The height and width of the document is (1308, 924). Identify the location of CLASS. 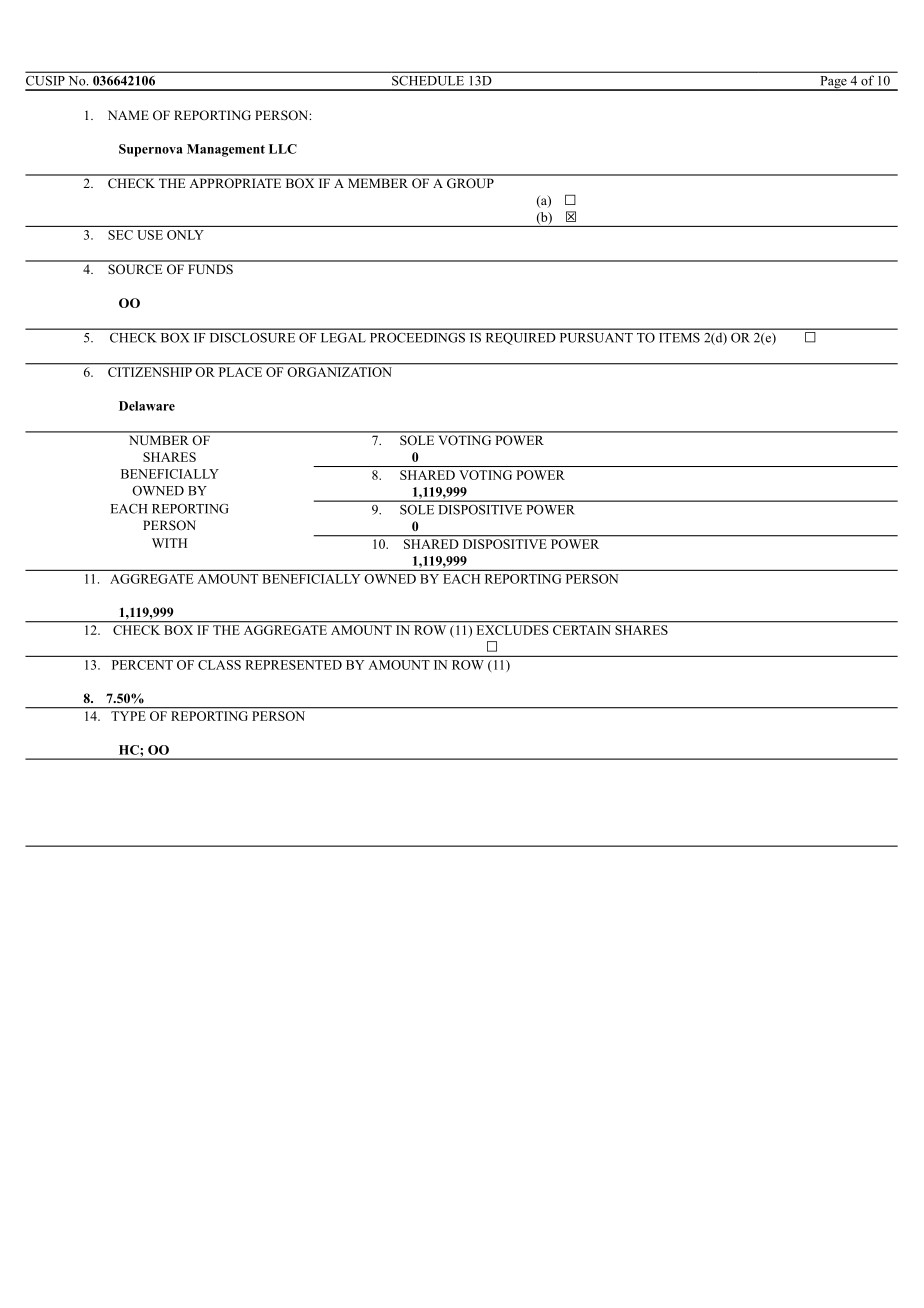
(219, 665).
